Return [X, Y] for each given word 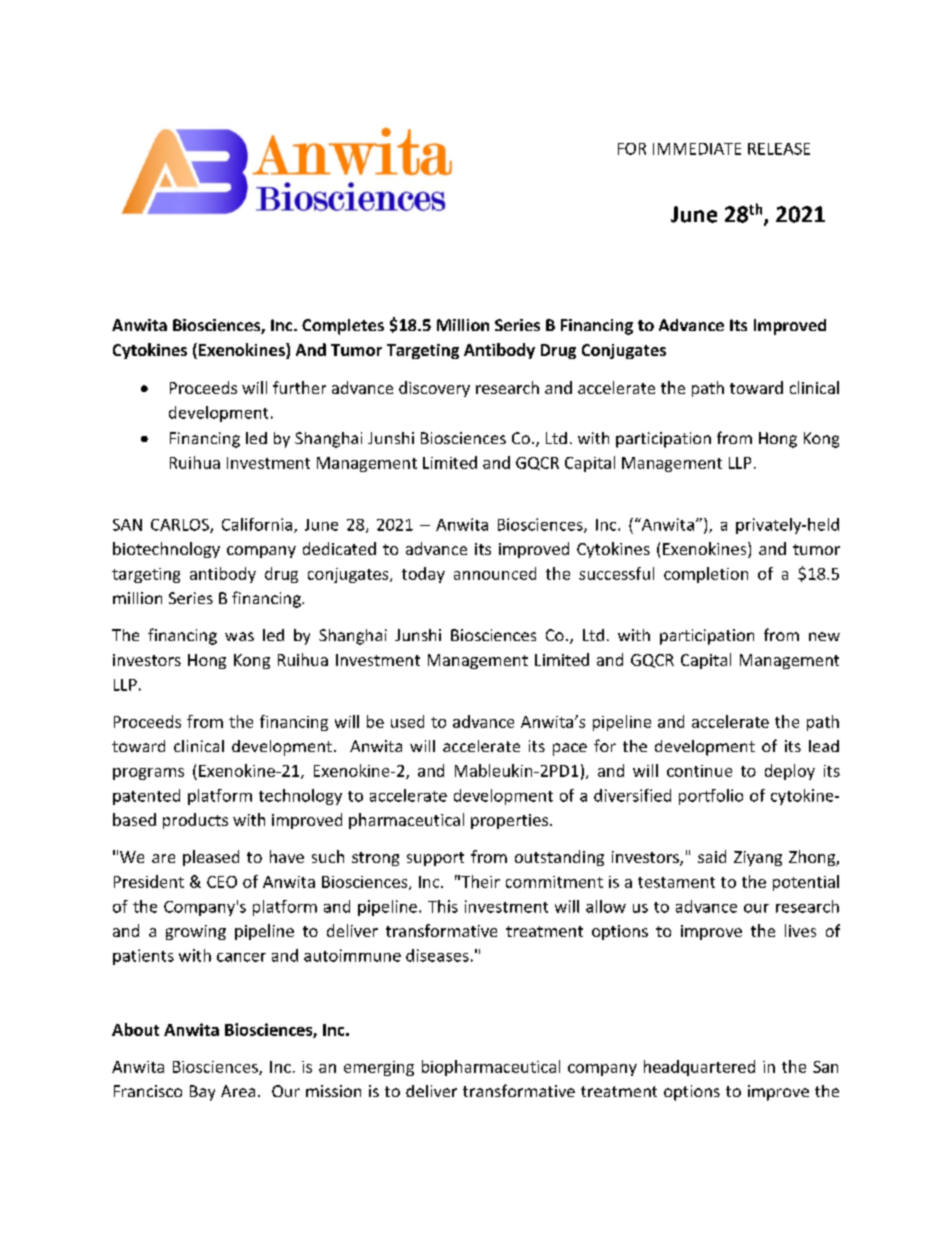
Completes [343, 327]
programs [148, 774]
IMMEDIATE [697, 149]
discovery [434, 389]
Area [238, 1091]
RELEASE [779, 149]
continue [699, 771]
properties [511, 821]
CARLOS [181, 526]
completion [706, 575]
